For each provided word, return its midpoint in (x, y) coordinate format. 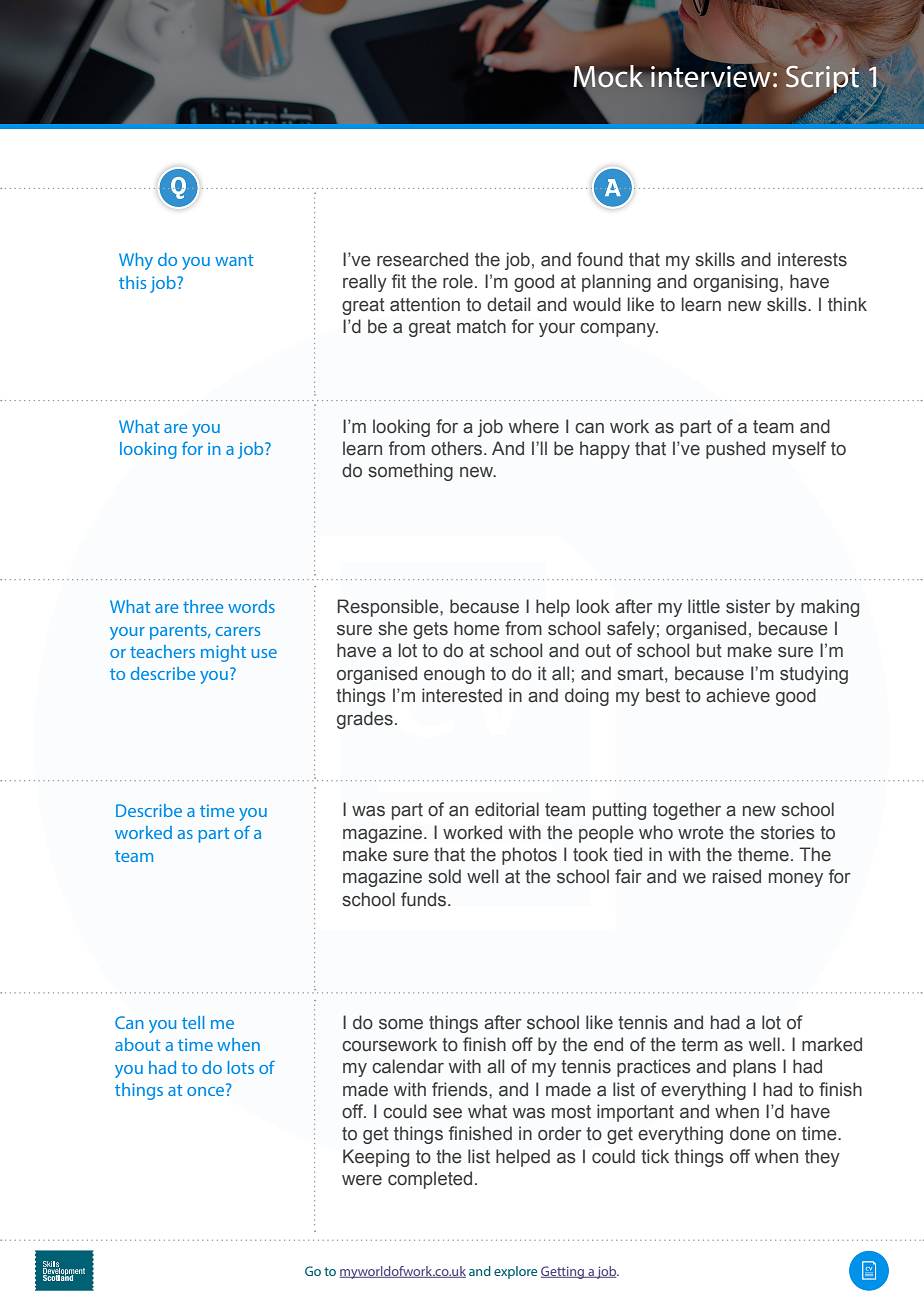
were (362, 1180)
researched (422, 259)
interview (711, 77)
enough (454, 675)
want (234, 260)
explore (515, 1272)
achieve (738, 695)
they (822, 1158)
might (223, 653)
